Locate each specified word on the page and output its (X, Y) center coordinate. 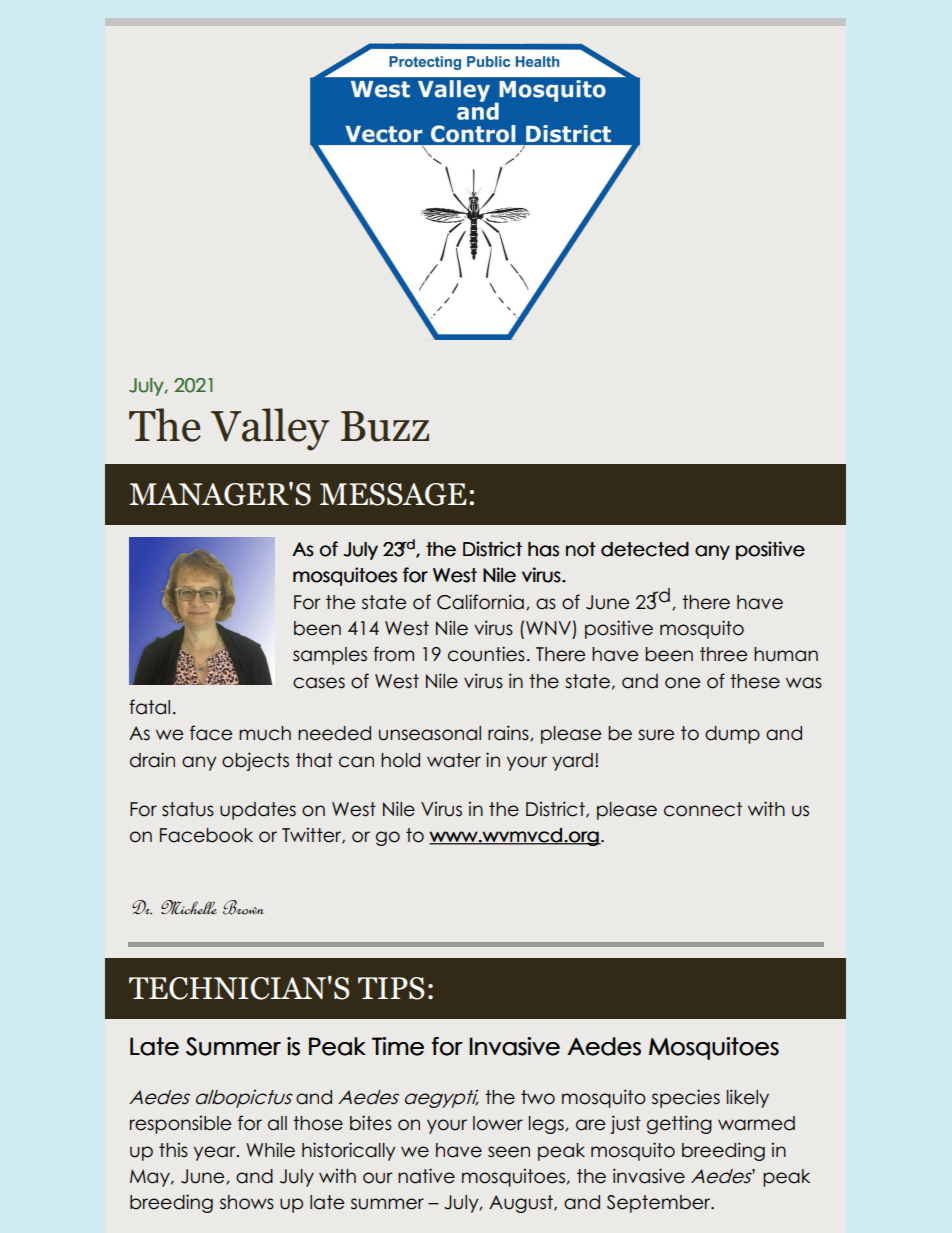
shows (247, 1202)
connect (703, 809)
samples (330, 656)
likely (748, 1098)
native (426, 1176)
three (723, 654)
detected (645, 549)
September (660, 1204)
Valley (270, 429)
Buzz (385, 426)
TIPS (391, 988)
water (454, 760)
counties (486, 654)
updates (258, 811)
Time (398, 1046)
